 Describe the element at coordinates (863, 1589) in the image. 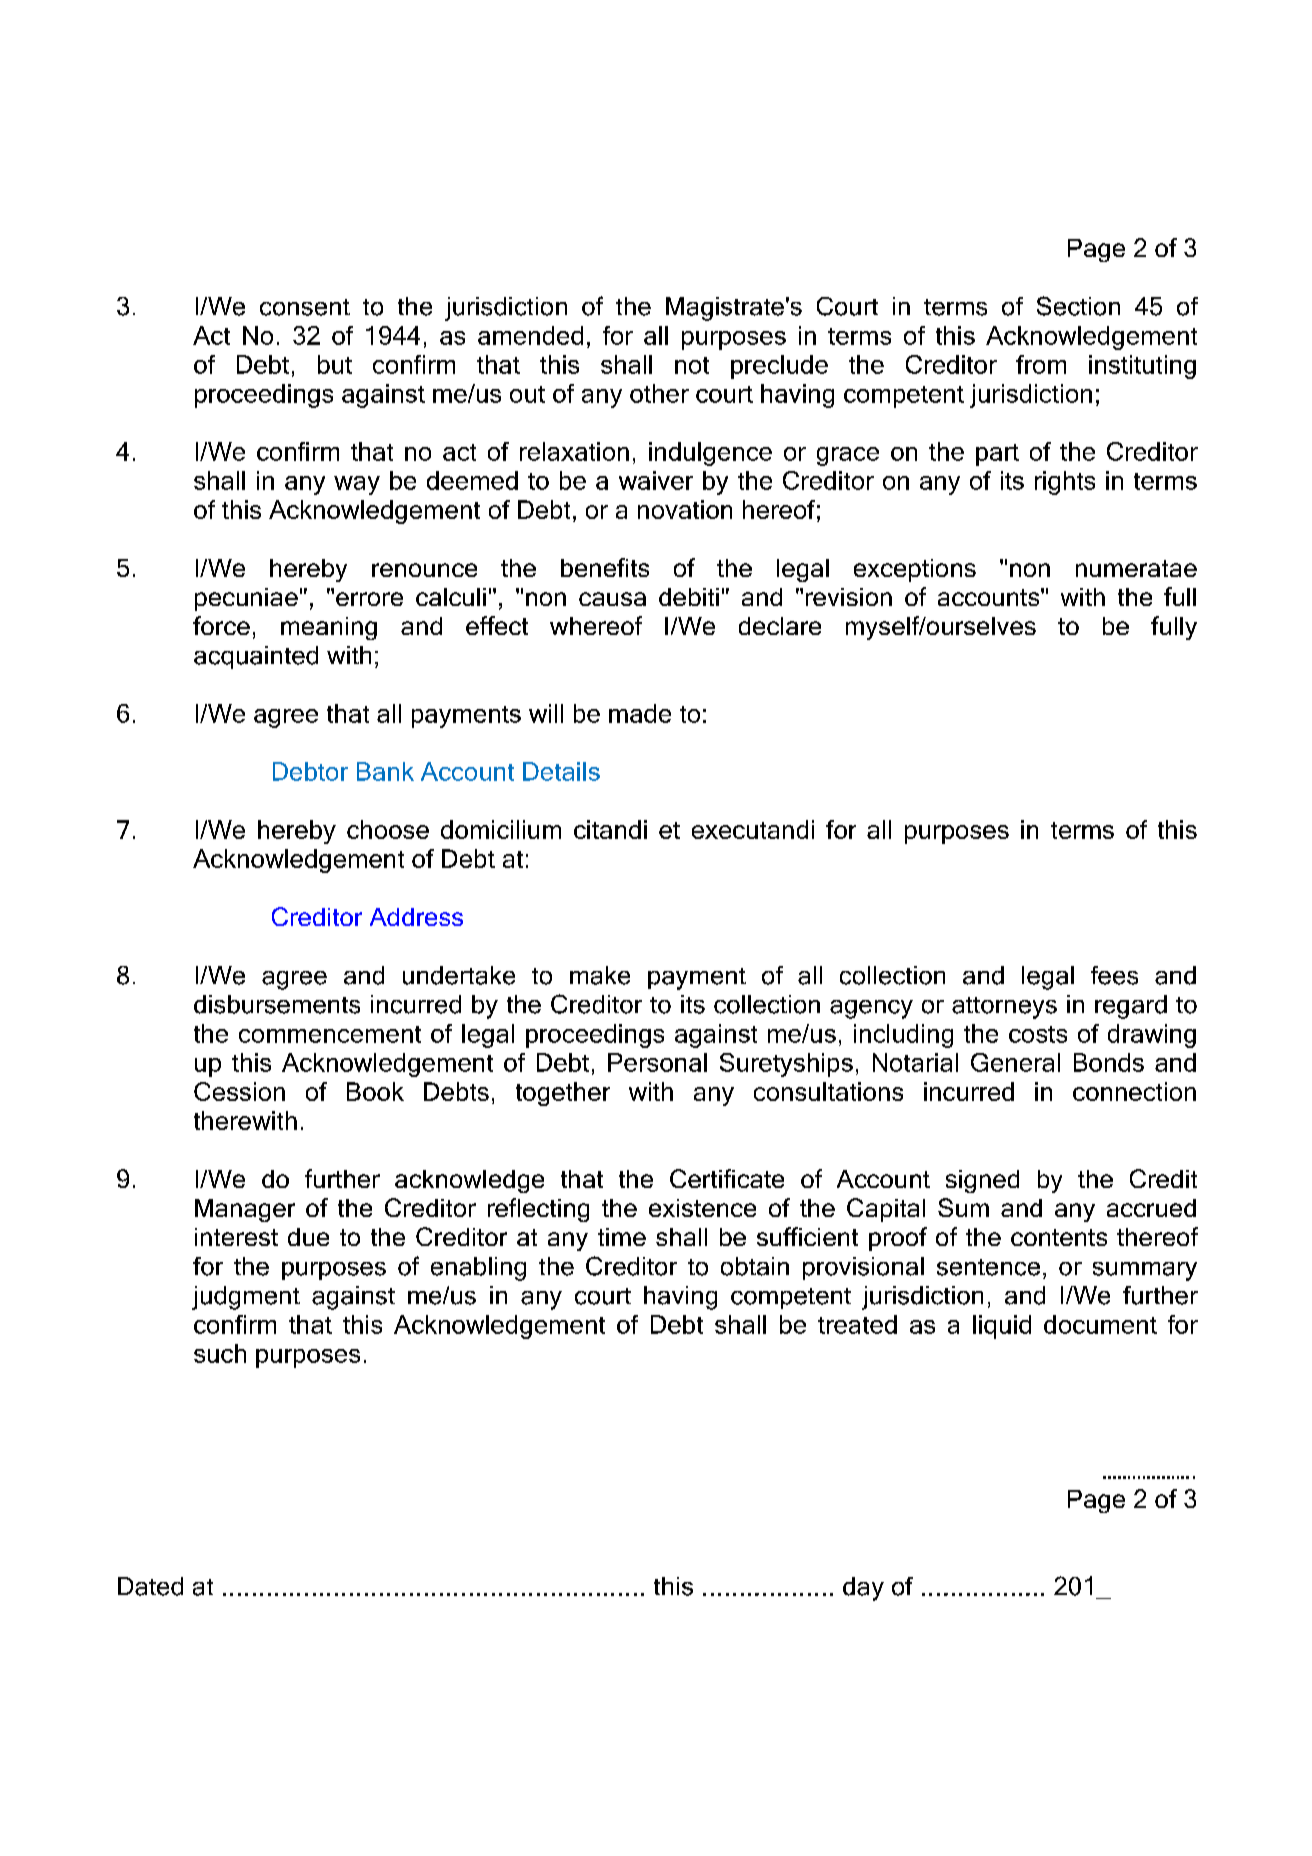

I see `day` at that location.
